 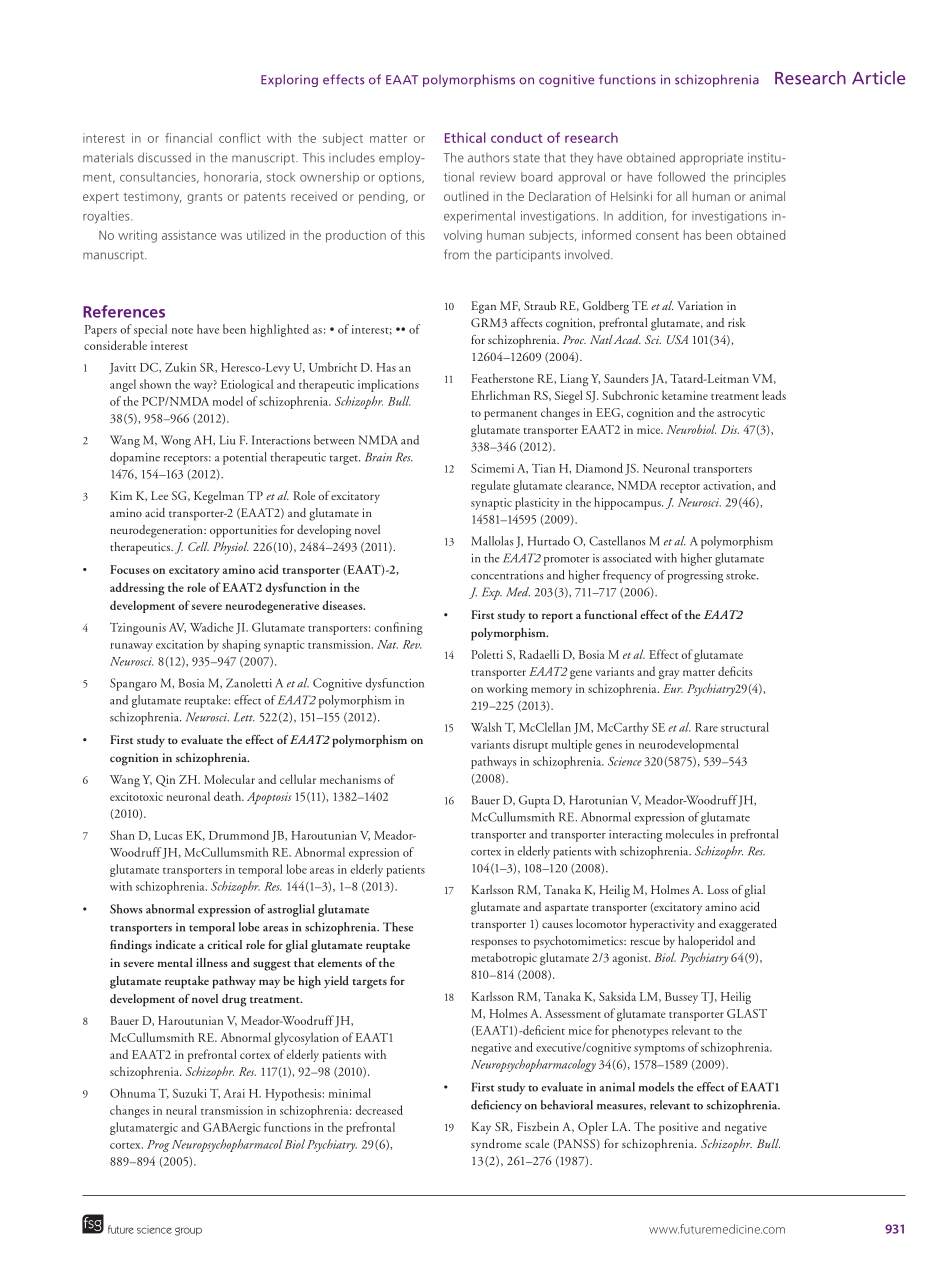 I want to click on leads, so click(x=774, y=395).
